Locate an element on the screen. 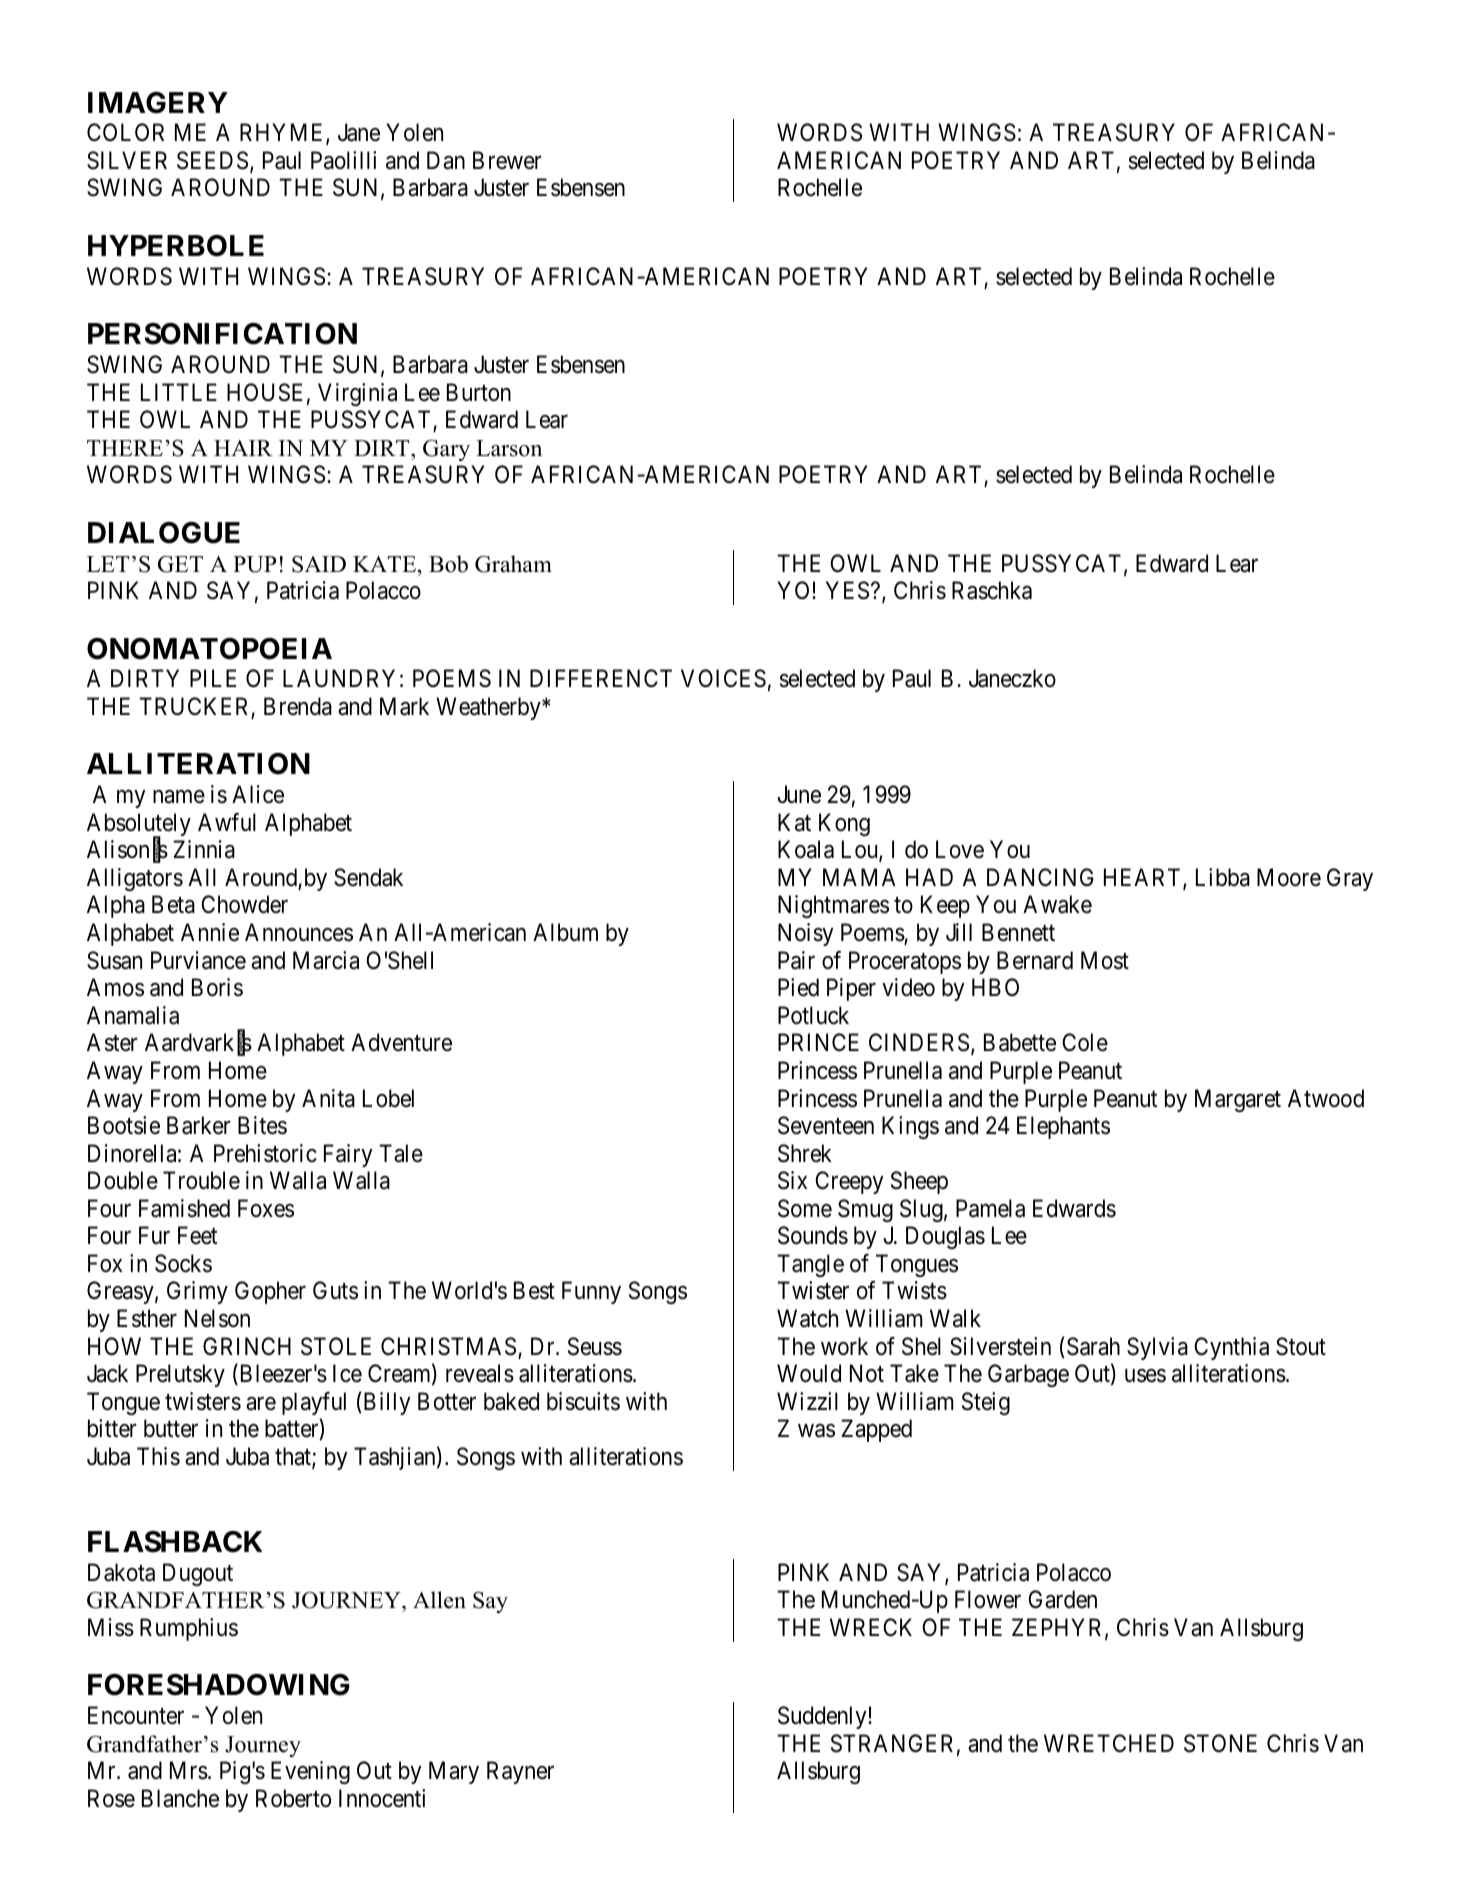 Image resolution: width=1467 pixels, height=1899 pixels. YES is located at coordinates (847, 590).
